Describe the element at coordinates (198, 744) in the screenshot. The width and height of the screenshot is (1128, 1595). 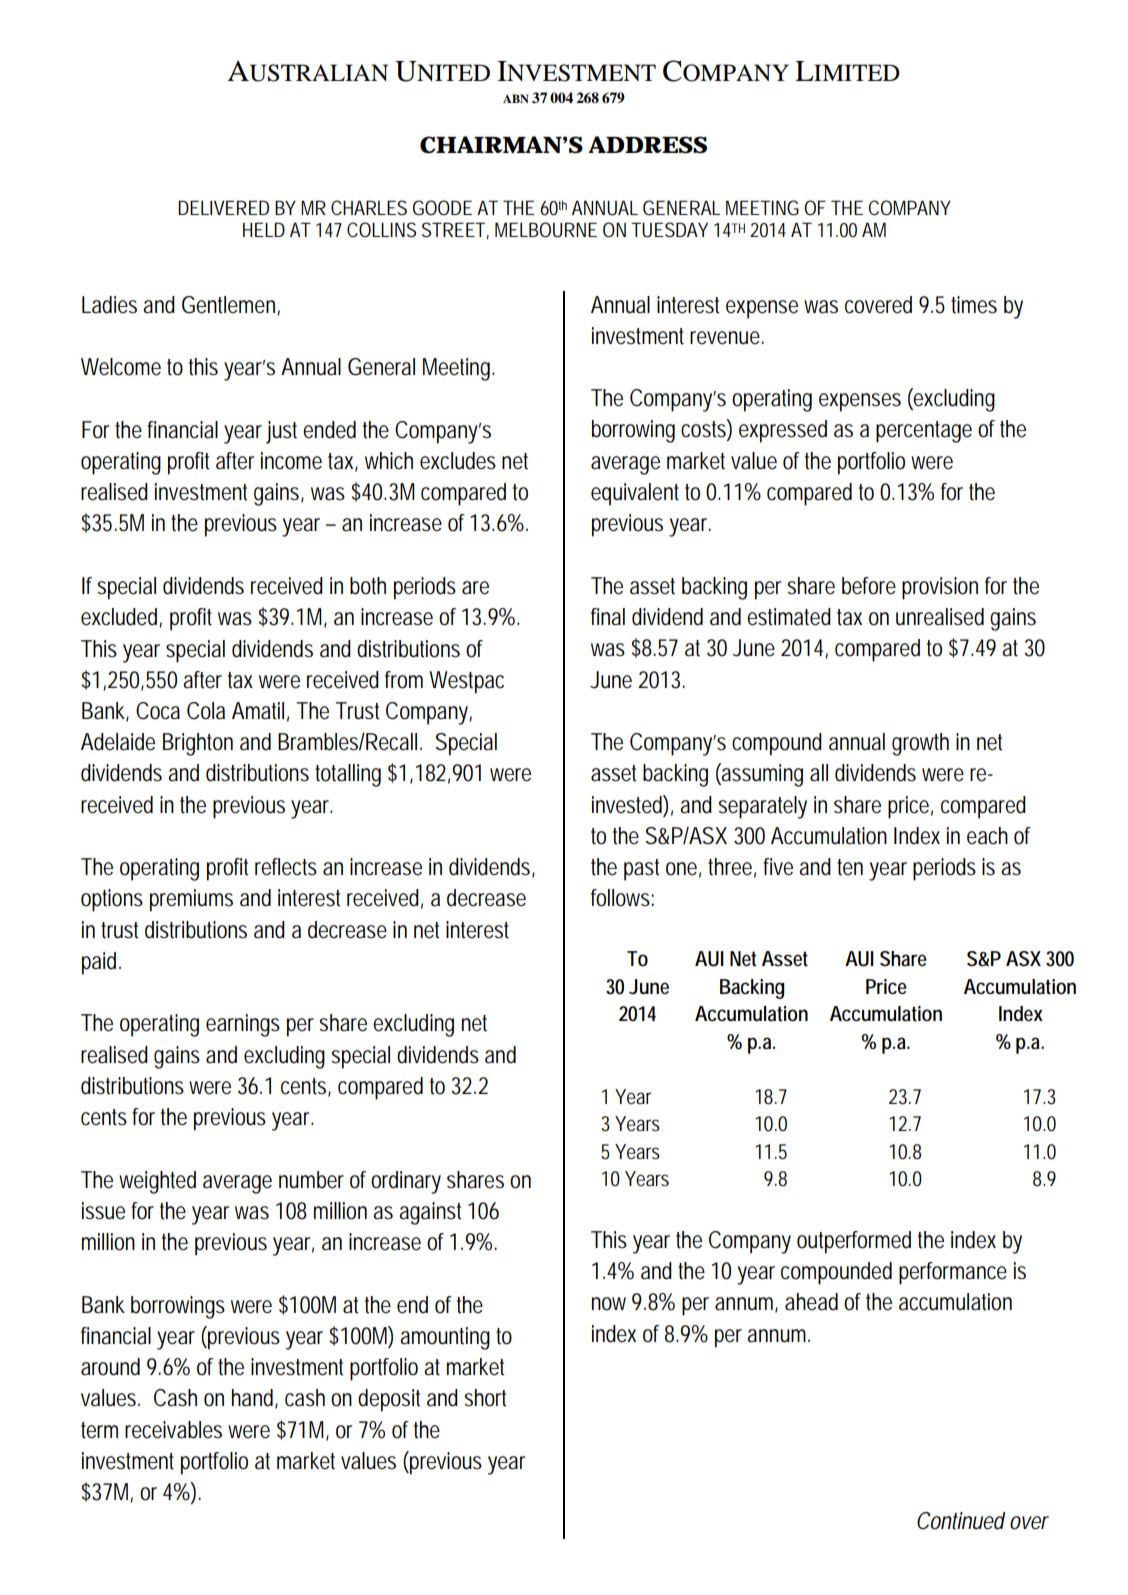
I see `Brighton` at that location.
